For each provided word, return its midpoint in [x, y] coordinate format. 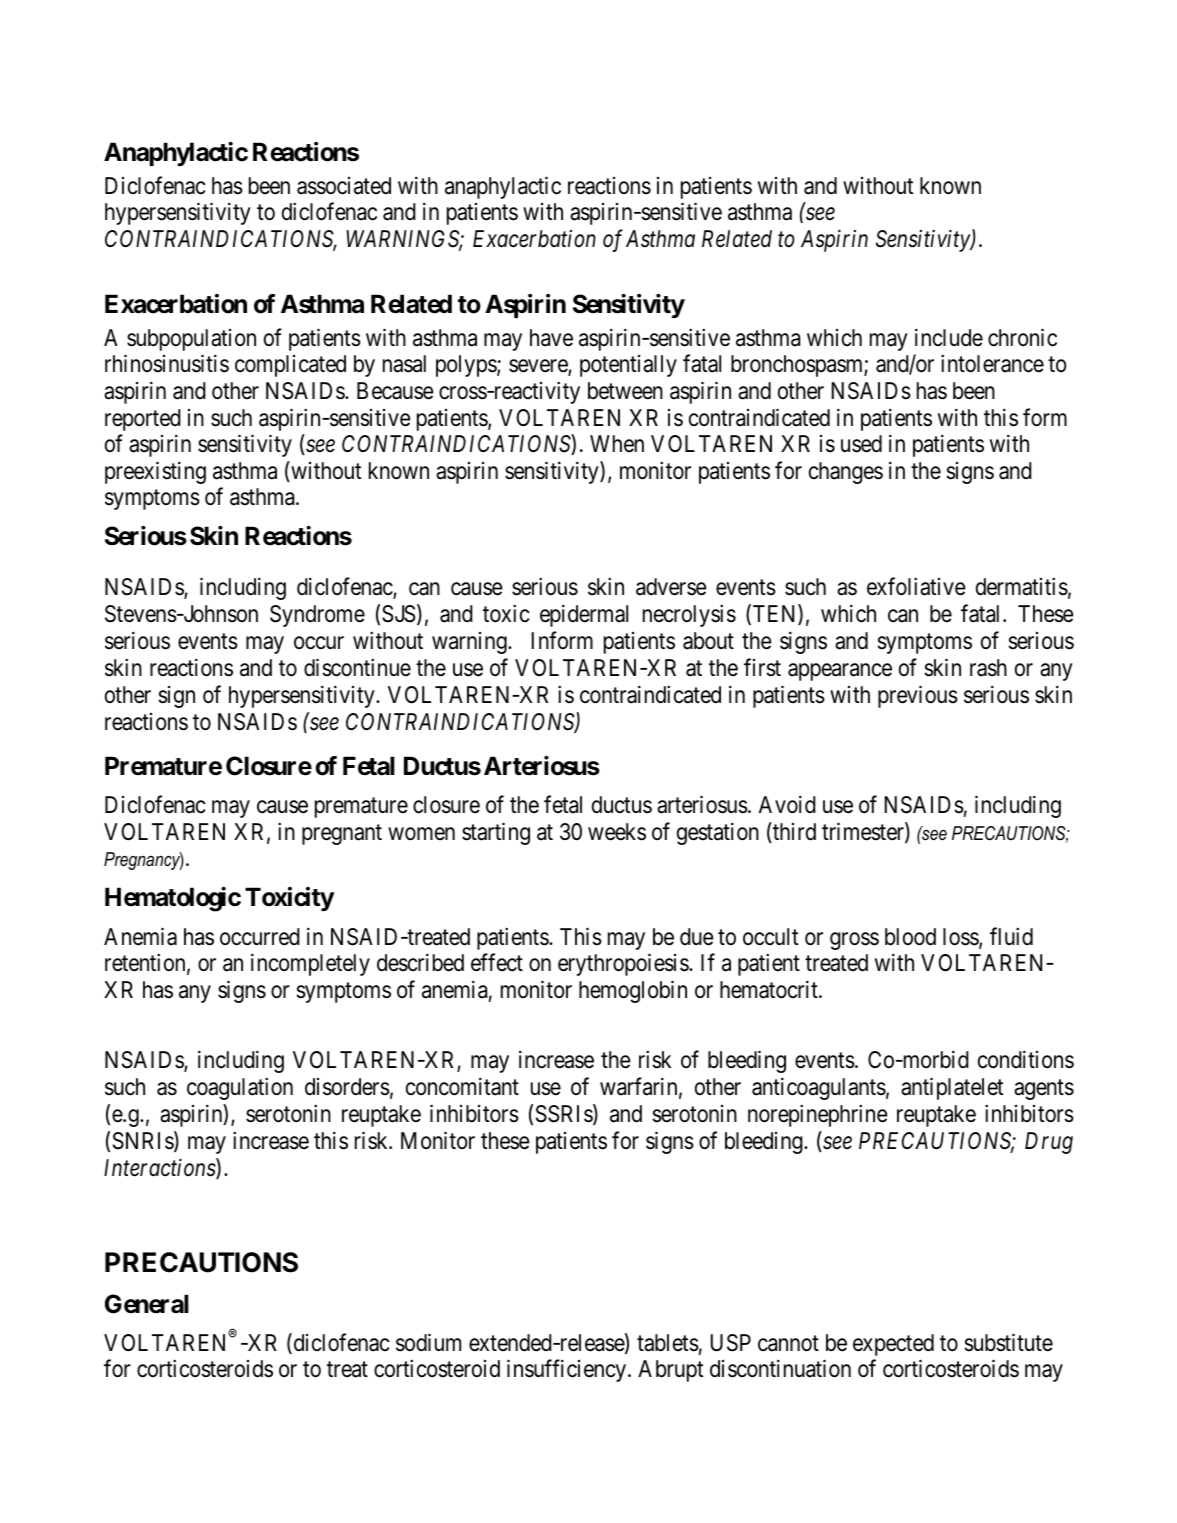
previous [918, 697]
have [551, 338]
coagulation [240, 1088]
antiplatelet [952, 1088]
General [147, 1304]
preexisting [155, 472]
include [949, 337]
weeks [617, 832]
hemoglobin [633, 991]
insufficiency [566, 1371]
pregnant [342, 834]
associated [344, 186]
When [617, 444]
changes [846, 473]
